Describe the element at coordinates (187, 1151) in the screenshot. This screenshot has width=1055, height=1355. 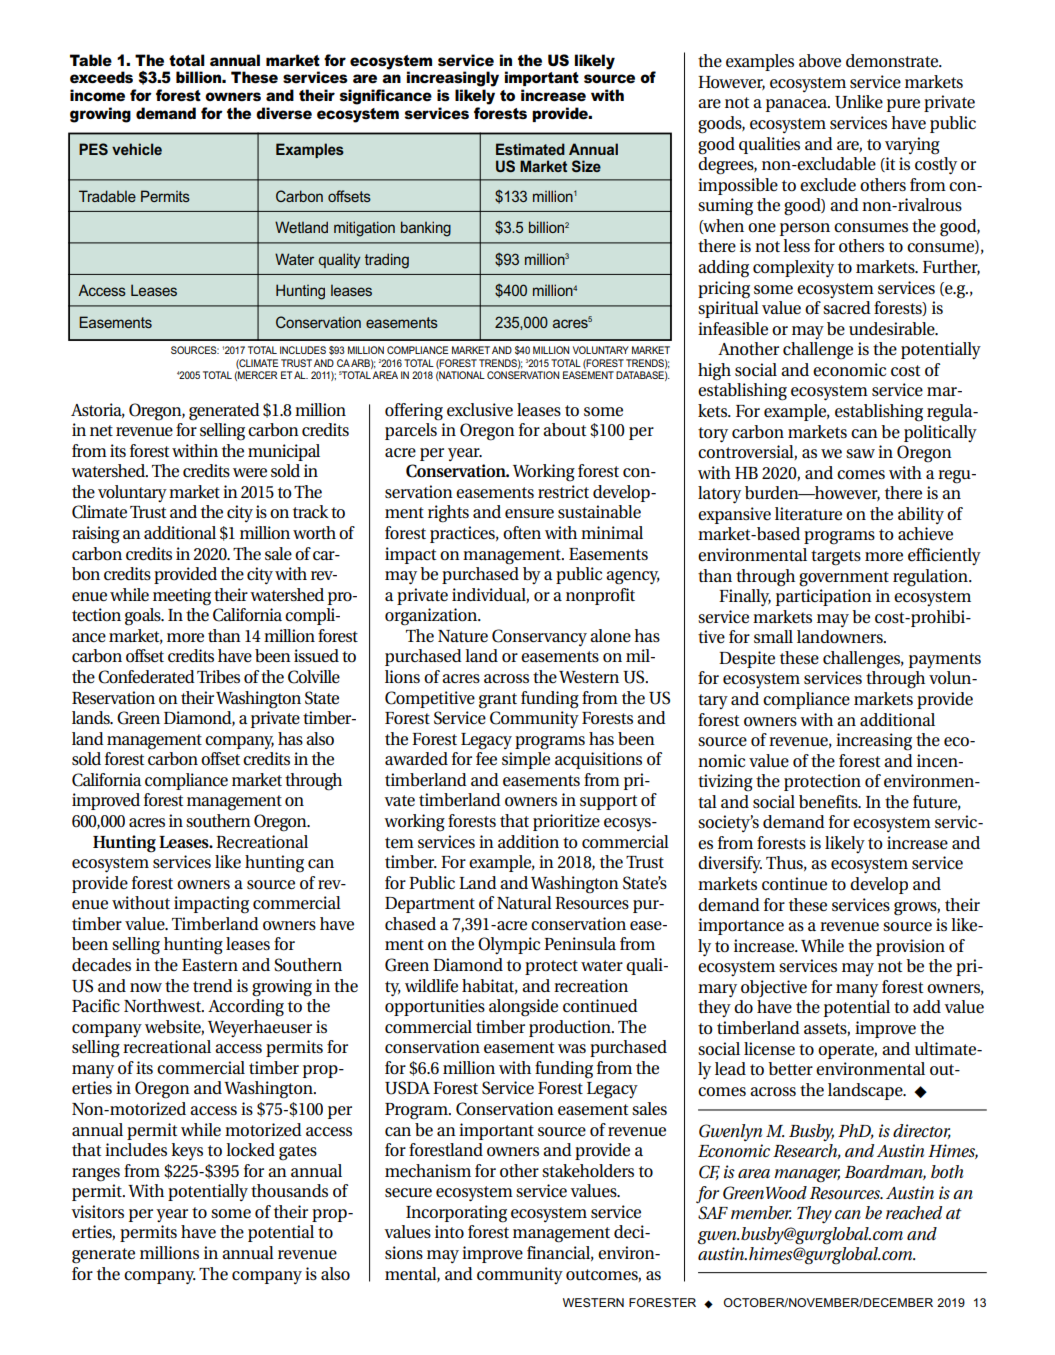
I see `keys` at that location.
